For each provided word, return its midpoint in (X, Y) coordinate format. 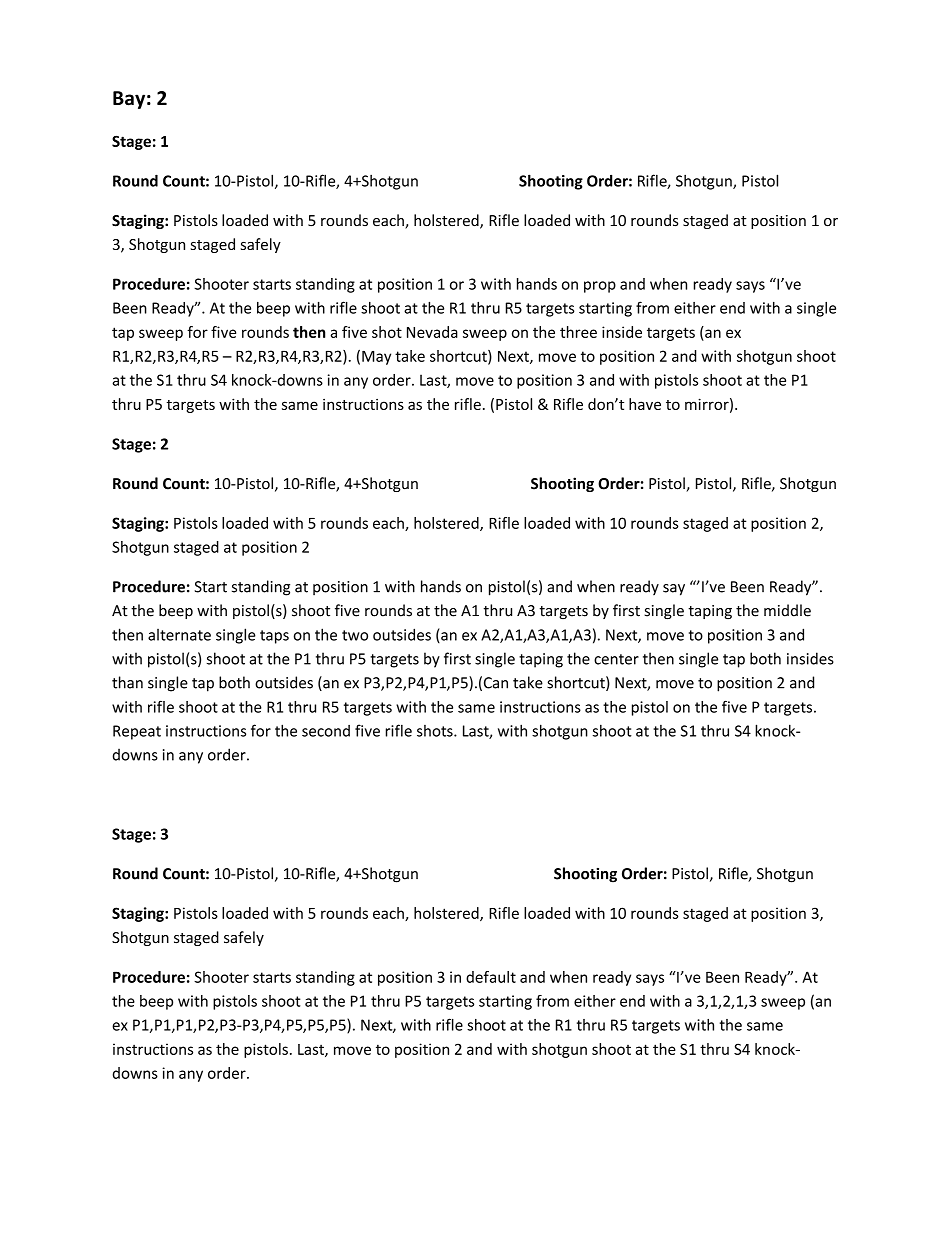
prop (600, 287)
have (645, 404)
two (355, 635)
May (376, 358)
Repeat (137, 732)
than (127, 682)
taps (274, 637)
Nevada (432, 332)
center (616, 659)
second (326, 731)
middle (787, 610)
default (491, 977)
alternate (179, 635)
